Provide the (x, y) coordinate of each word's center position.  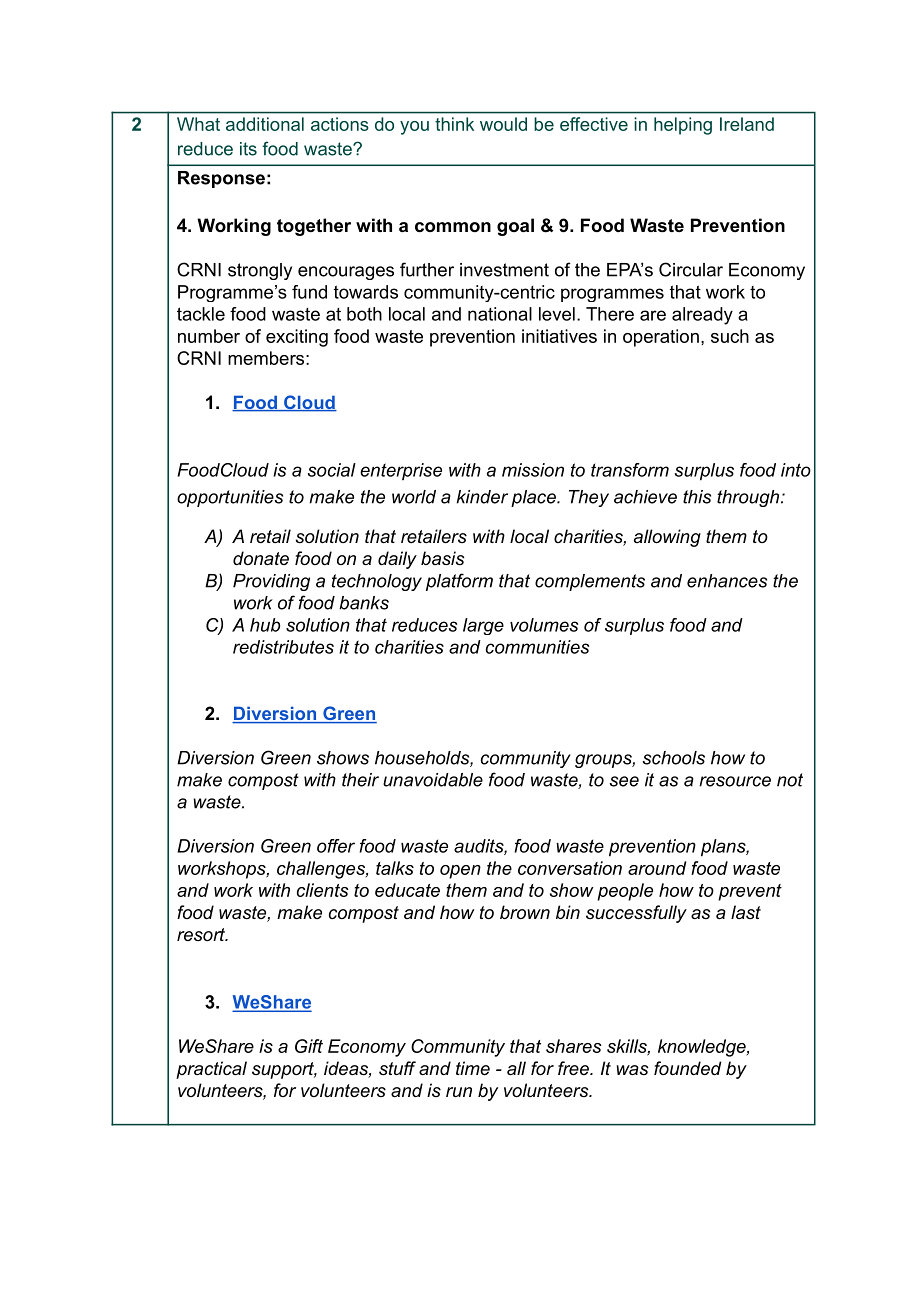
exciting (297, 338)
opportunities (230, 498)
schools (673, 758)
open (460, 872)
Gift (309, 1046)
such (730, 336)
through (748, 498)
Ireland (747, 124)
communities (537, 647)
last (746, 912)
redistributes (283, 647)
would (503, 124)
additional (265, 124)
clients (323, 890)
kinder (482, 497)
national (500, 314)
